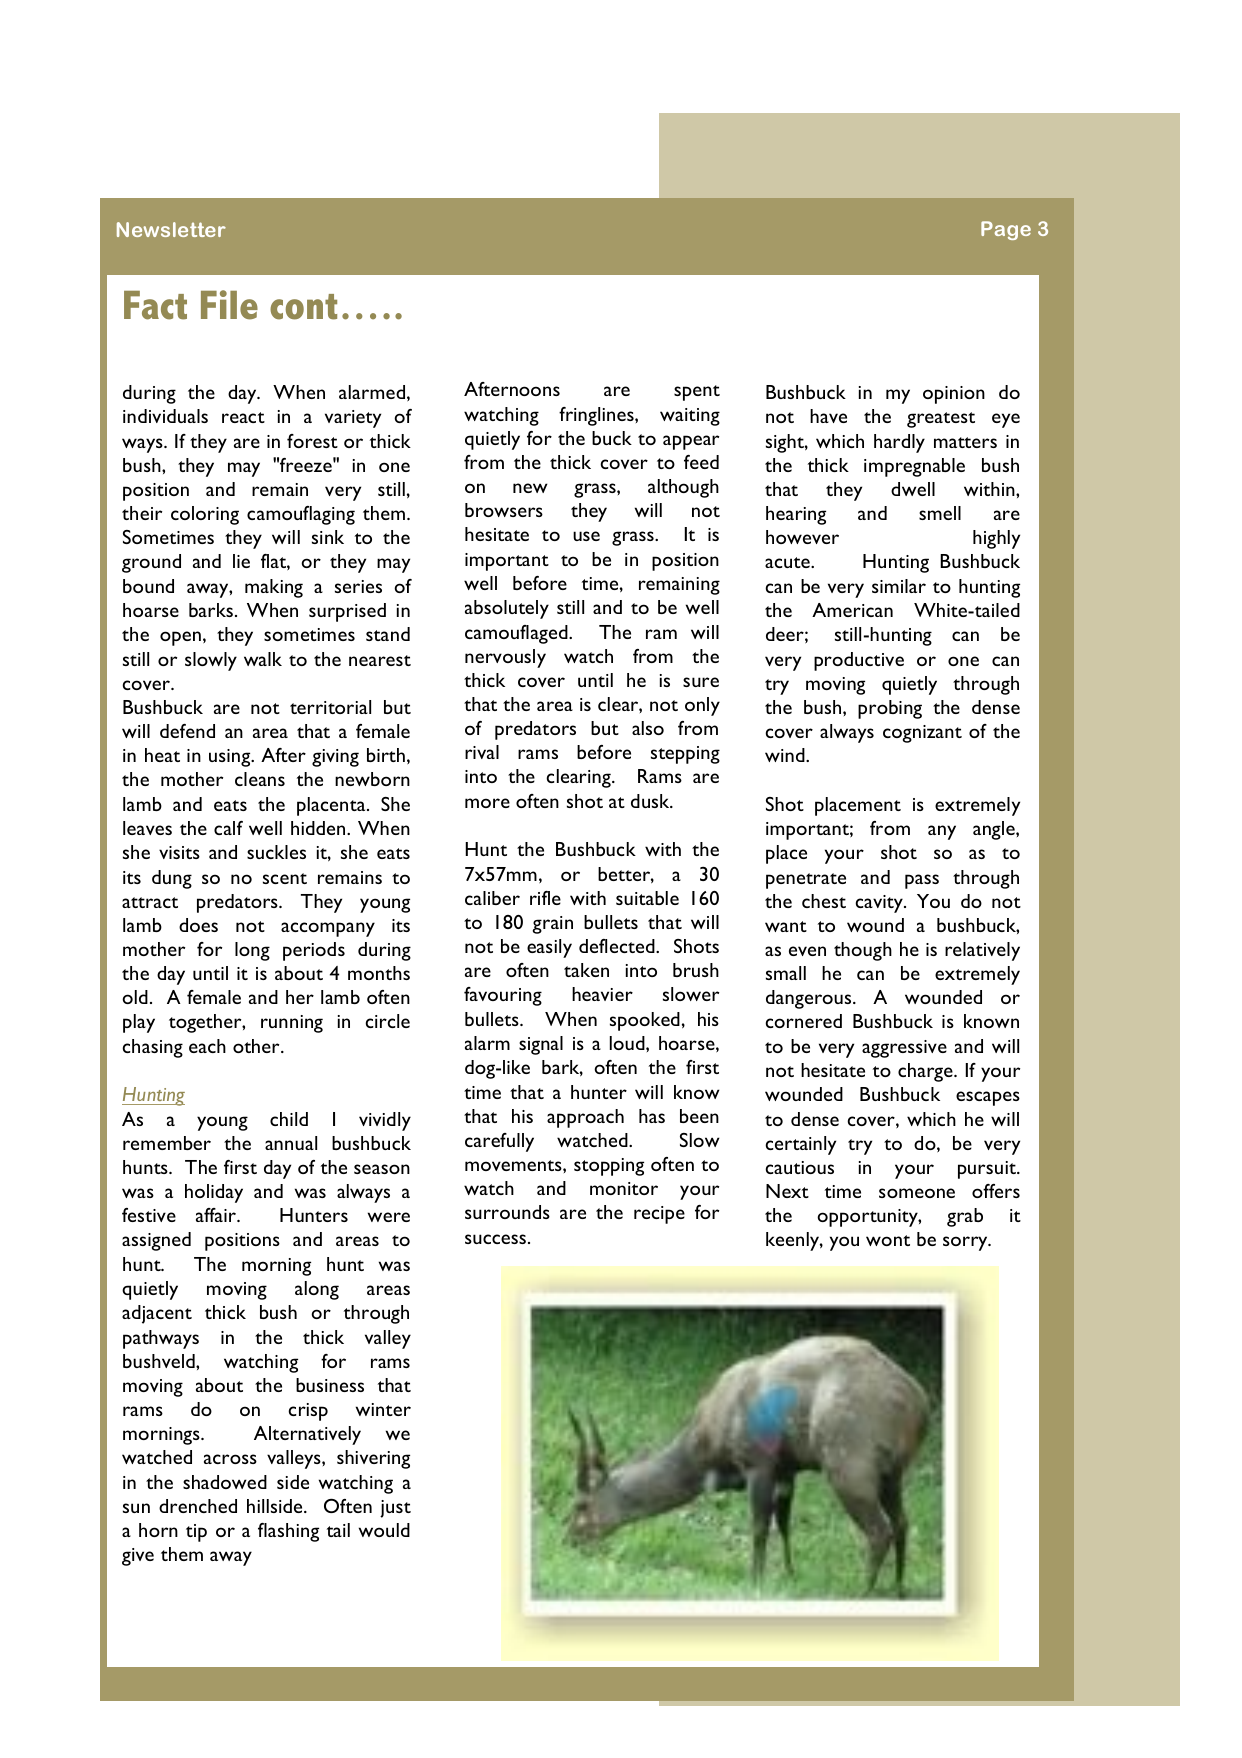  What do you see at coordinates (585, 1118) in the page?
I see `approach` at bounding box center [585, 1118].
